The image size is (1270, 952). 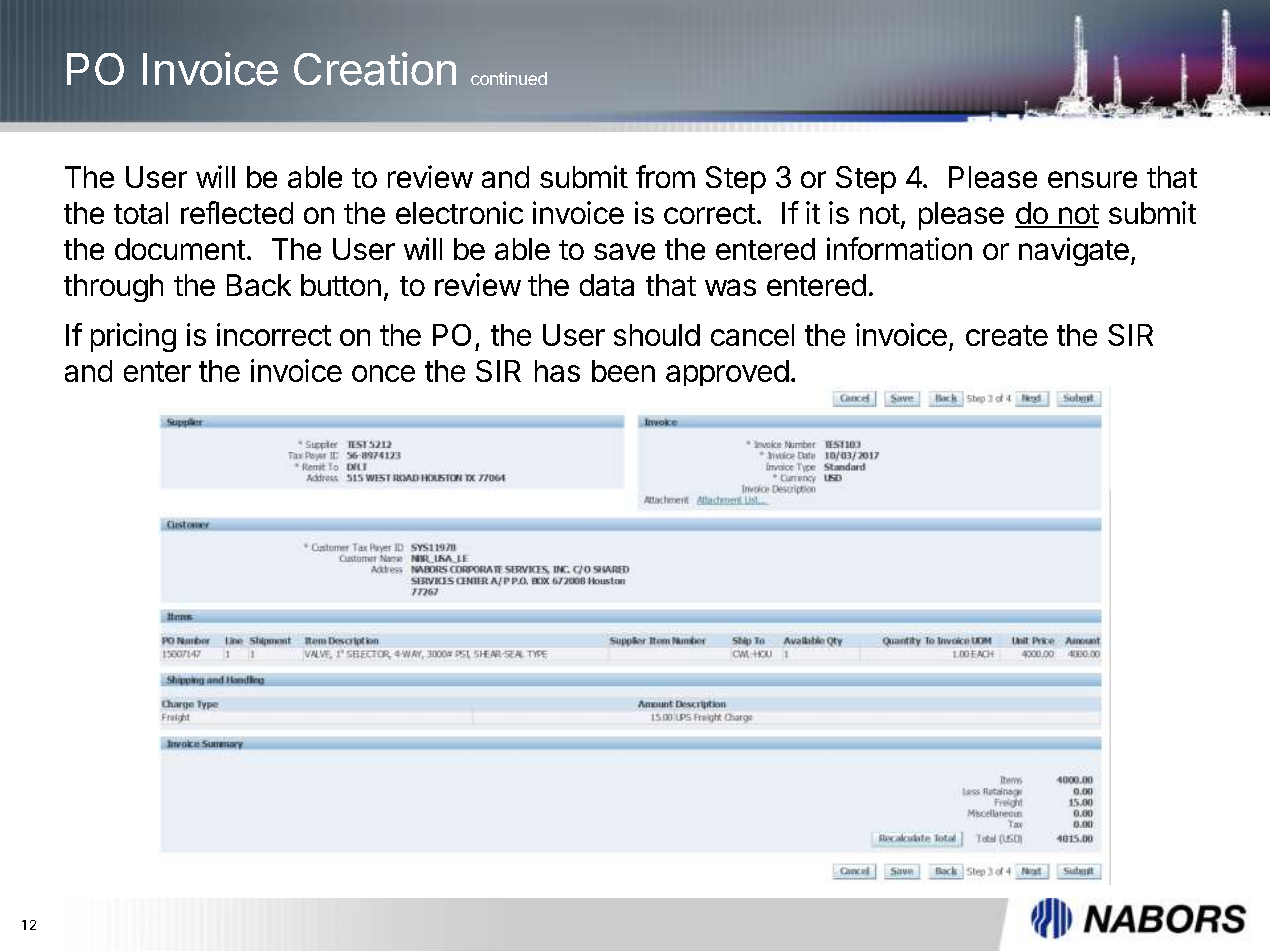 I want to click on from, so click(x=665, y=176).
